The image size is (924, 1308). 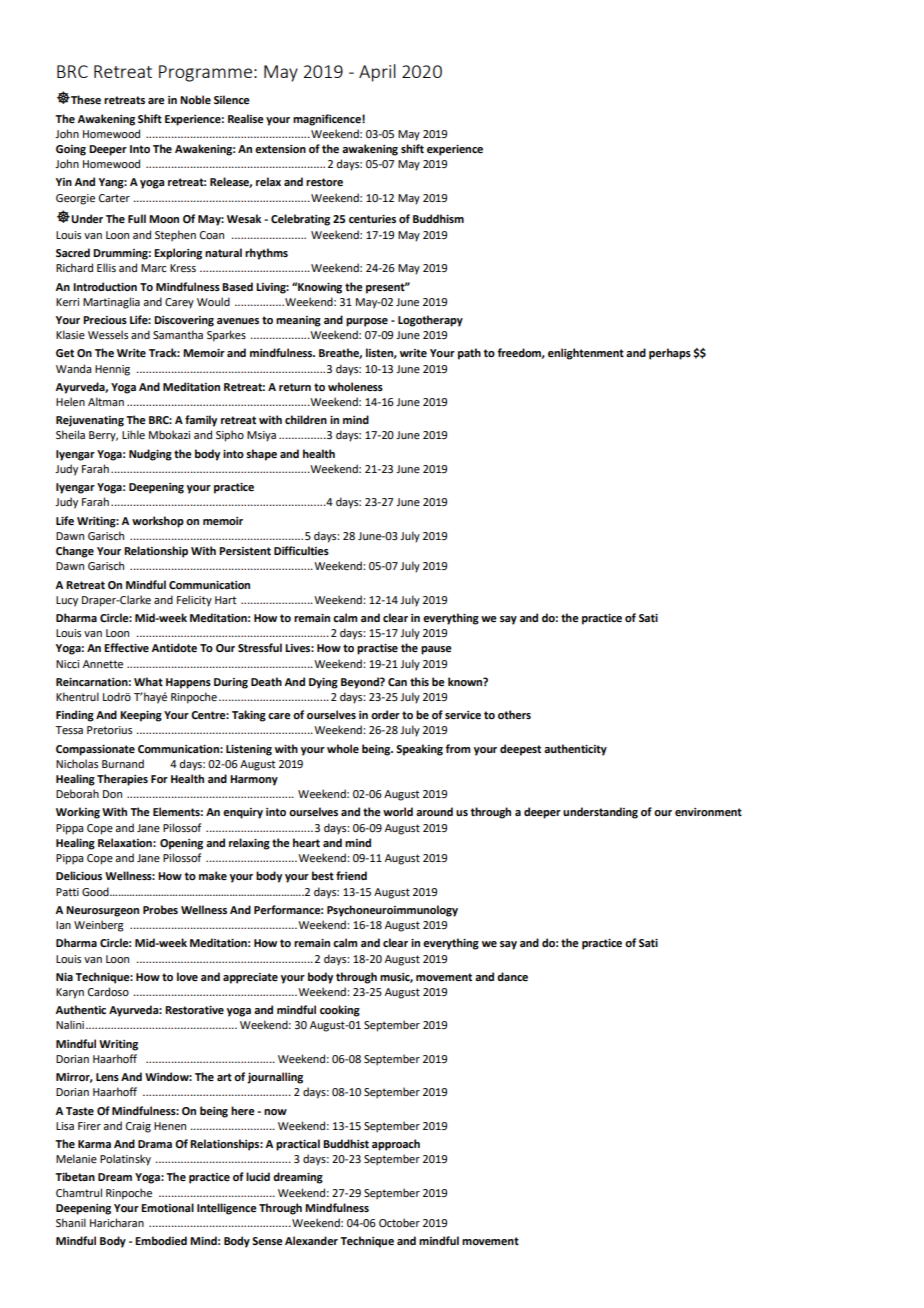 What do you see at coordinates (195, 99) in the document?
I see `Noble` at bounding box center [195, 99].
